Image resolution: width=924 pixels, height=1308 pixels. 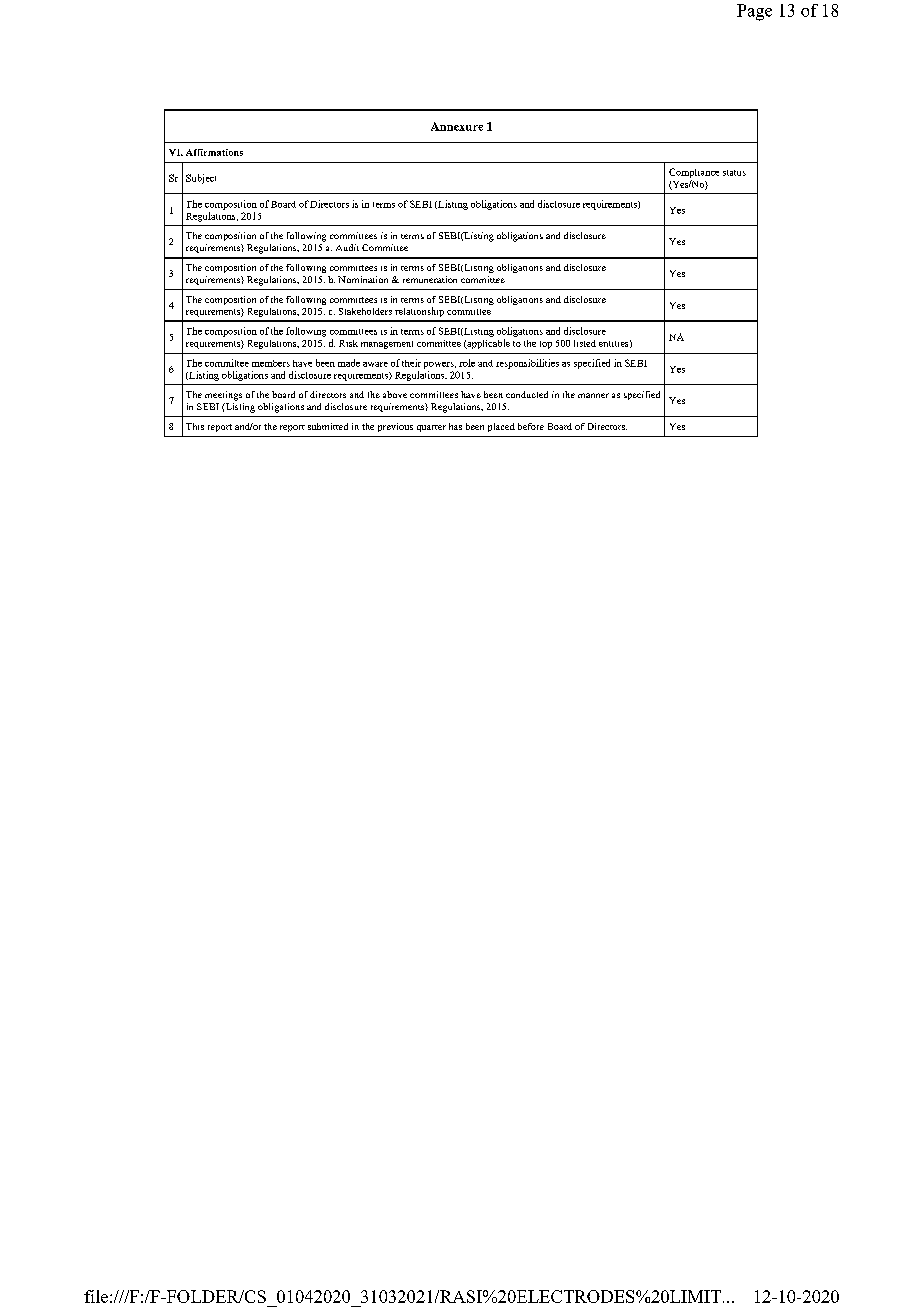 I want to click on Page, so click(x=754, y=12).
